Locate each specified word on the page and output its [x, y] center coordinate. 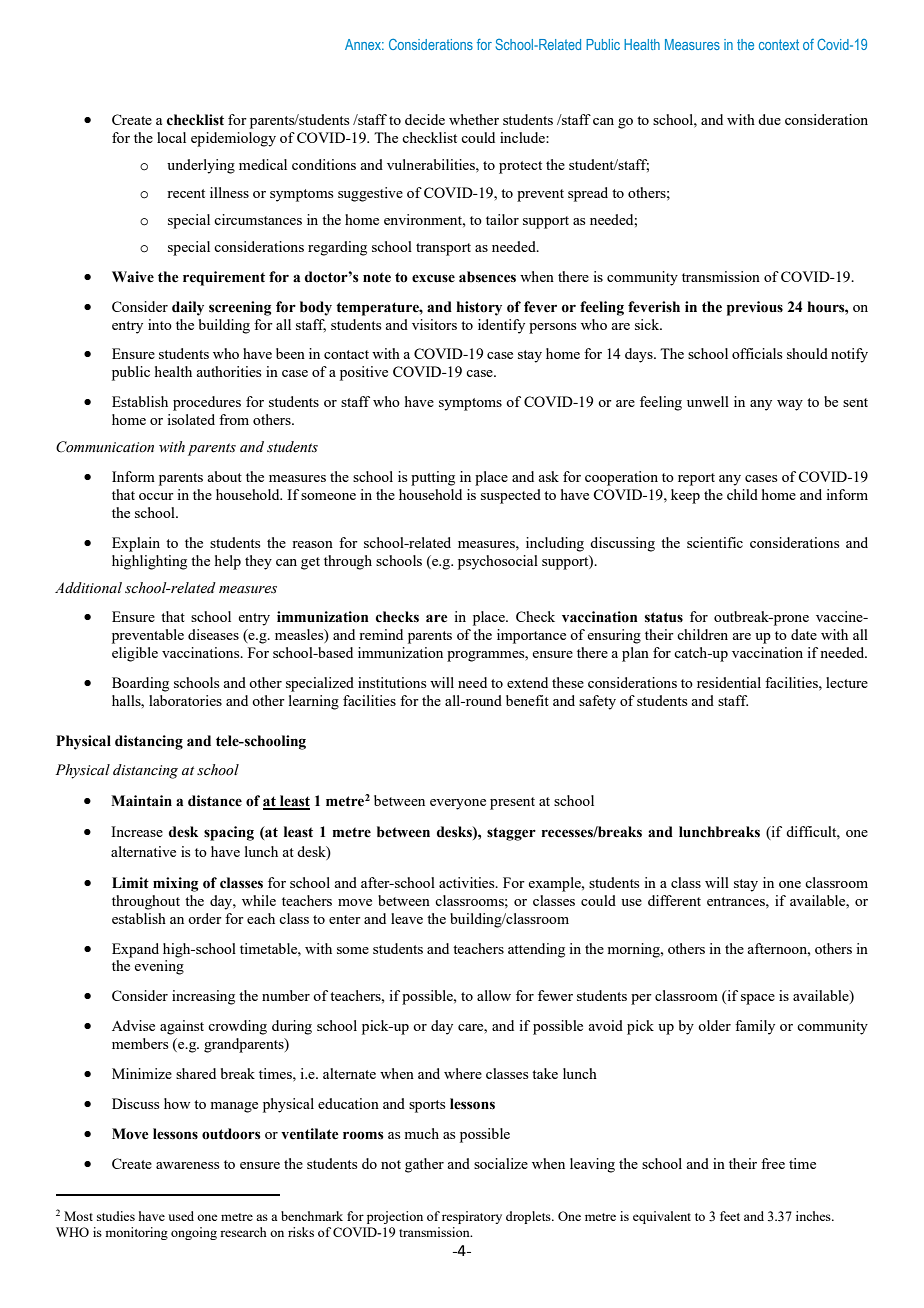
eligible [135, 654]
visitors [434, 324]
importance [531, 636]
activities [468, 882]
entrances [737, 901]
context [779, 44]
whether [474, 119]
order [205, 918]
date [804, 634]
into [160, 324]
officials [757, 353]
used [181, 1216]
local [171, 137]
